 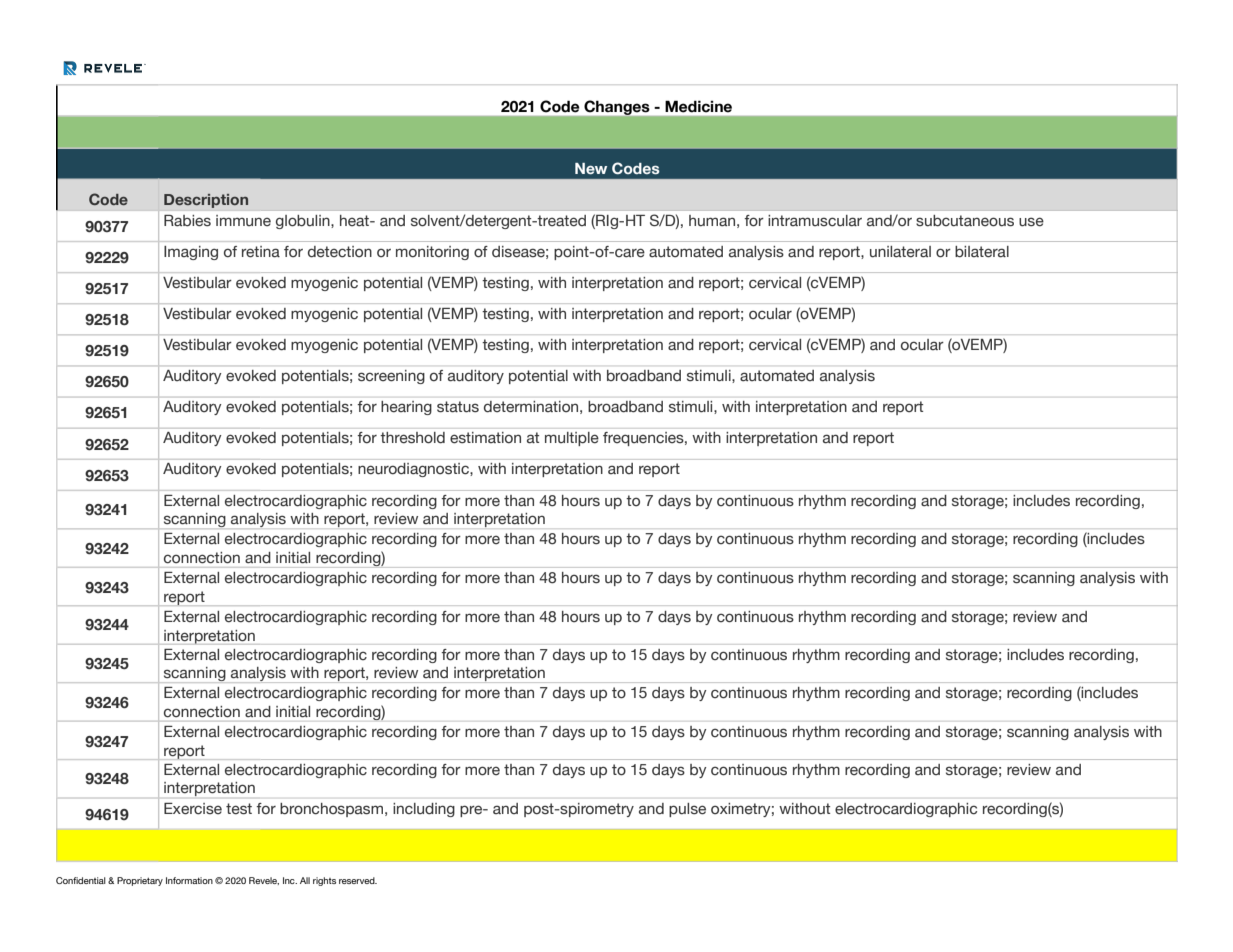 I want to click on Description, so click(x=206, y=201).
